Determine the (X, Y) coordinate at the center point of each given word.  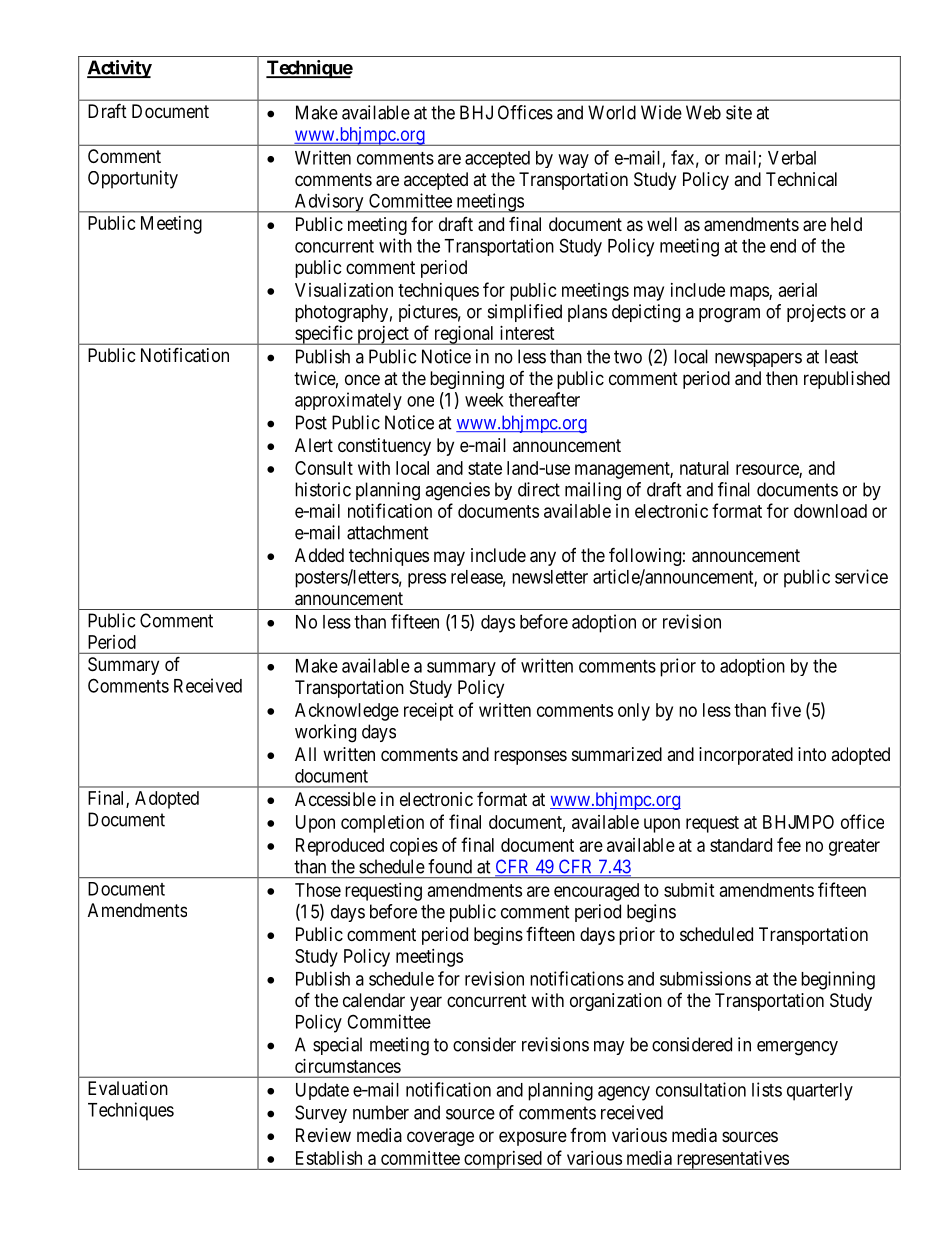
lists (767, 1089)
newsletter (550, 577)
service (861, 576)
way (573, 161)
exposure (533, 1138)
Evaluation (128, 1088)
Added (319, 555)
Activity (119, 69)
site (739, 112)
